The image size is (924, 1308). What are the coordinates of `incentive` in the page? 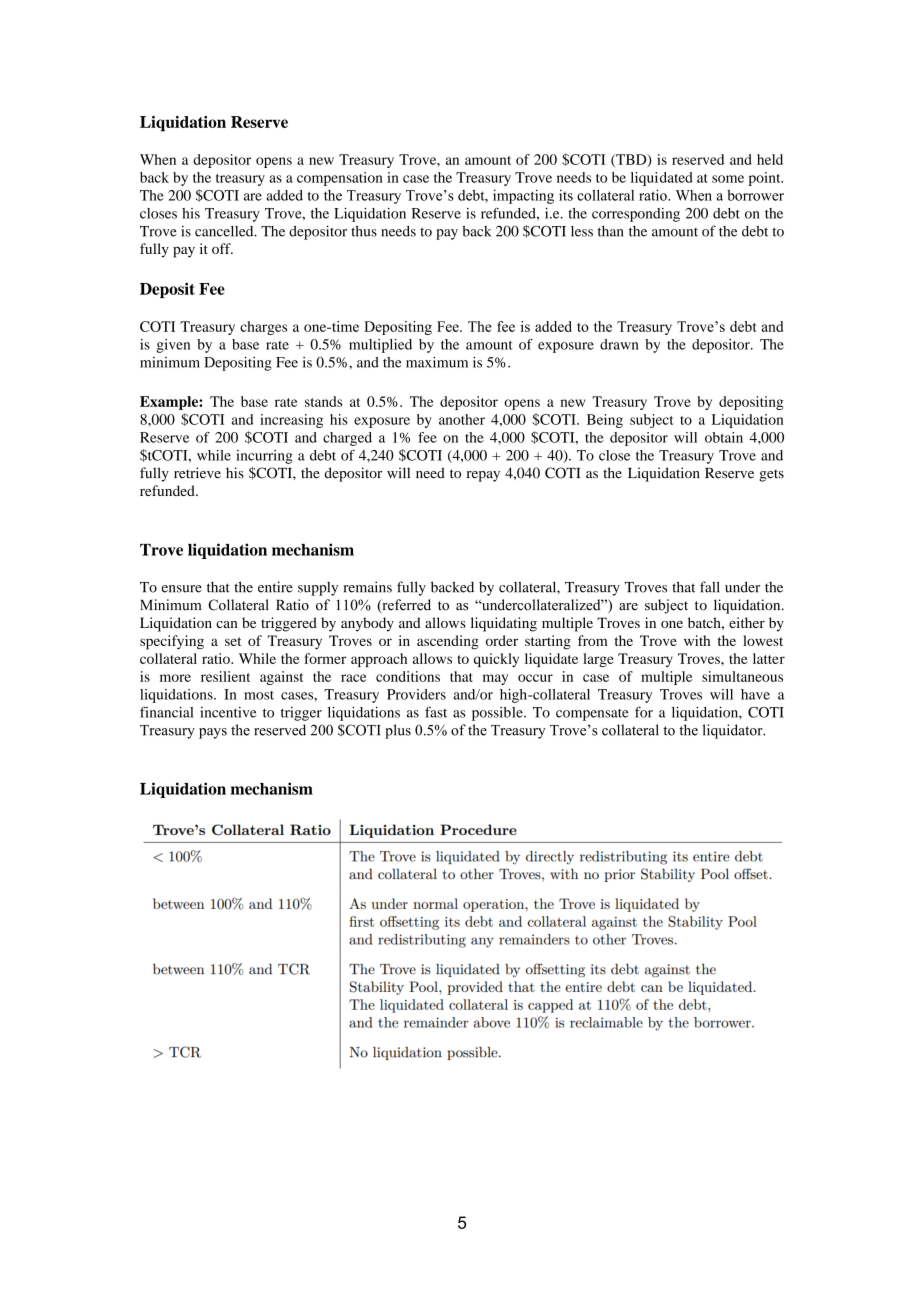 It's located at (228, 712).
